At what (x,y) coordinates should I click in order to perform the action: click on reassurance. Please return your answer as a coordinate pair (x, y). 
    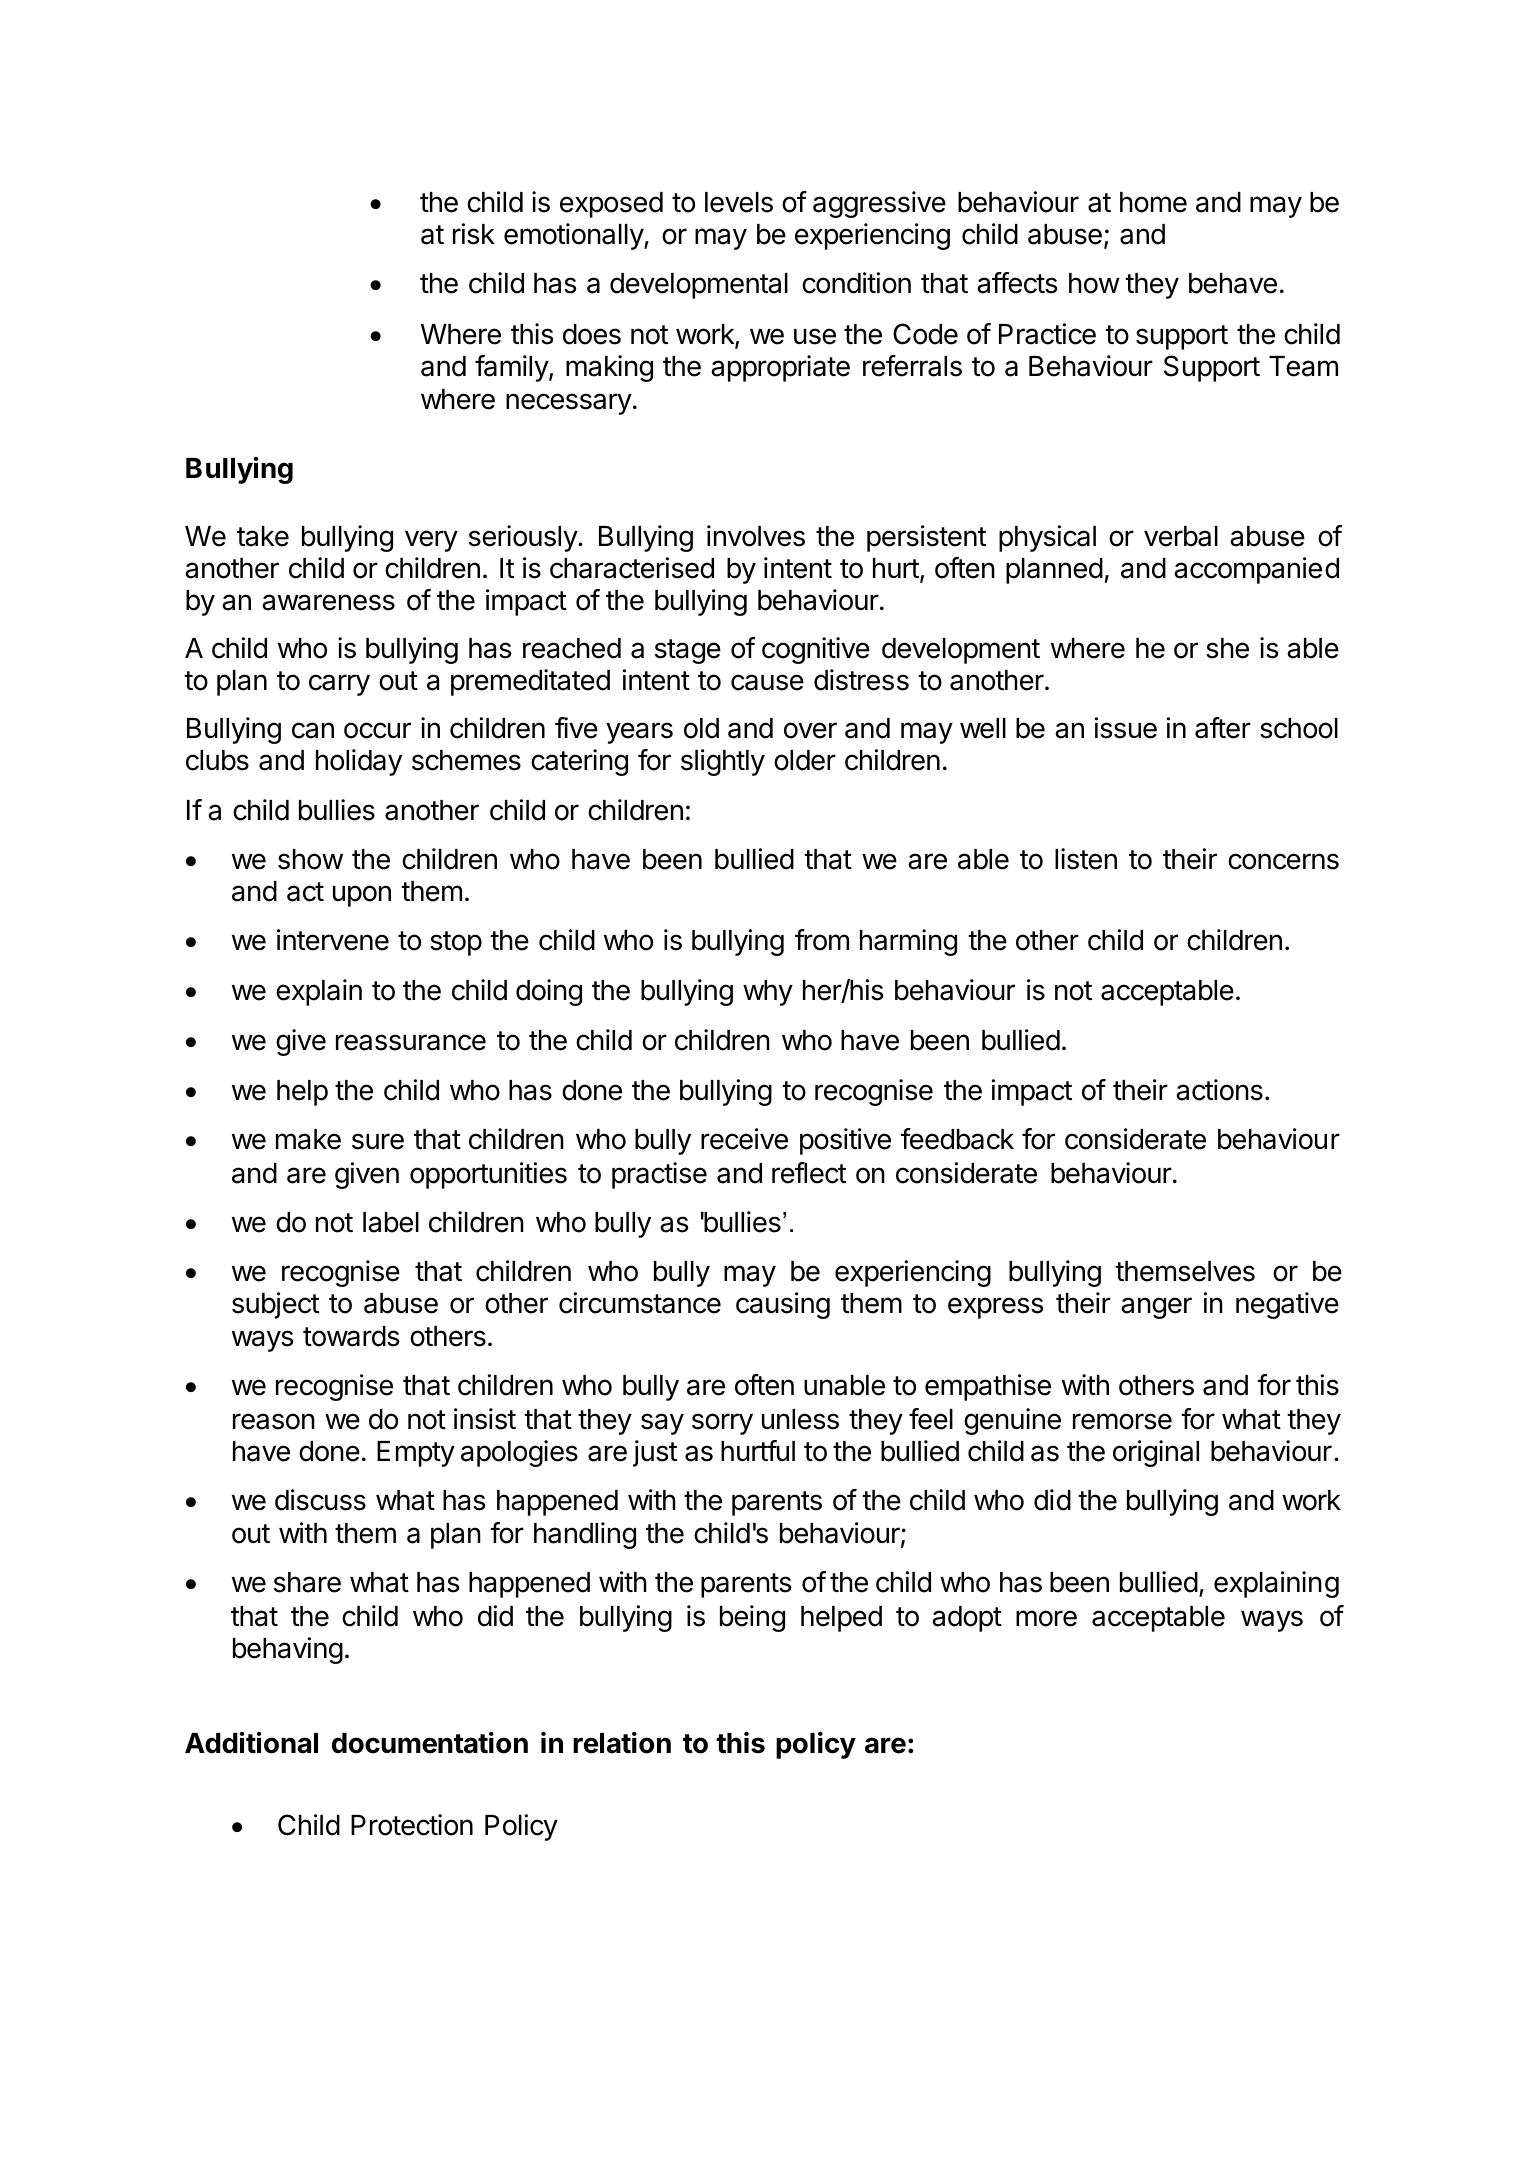
    Looking at the image, I should click on (411, 1042).
